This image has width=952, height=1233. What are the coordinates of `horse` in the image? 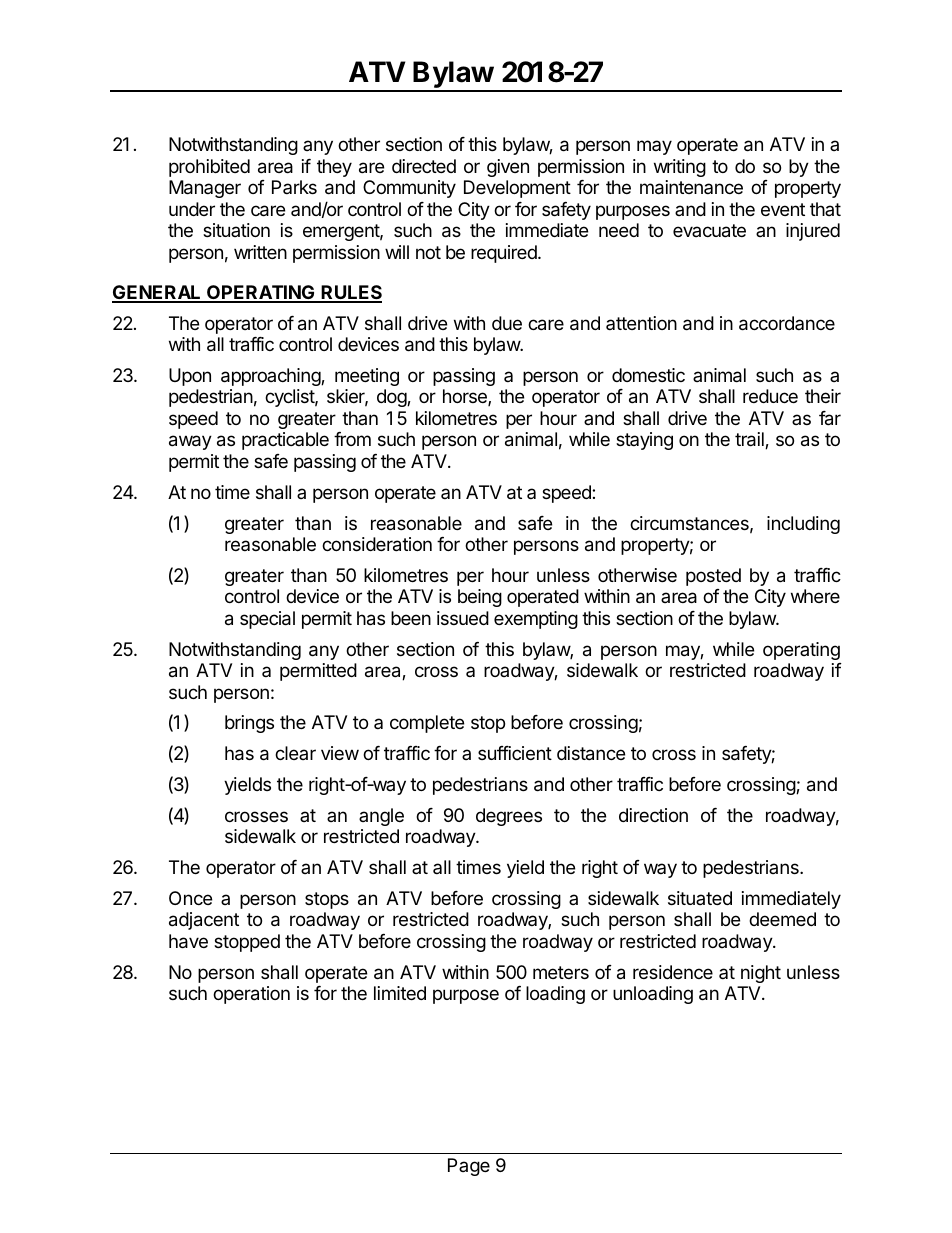 It's located at (466, 397).
